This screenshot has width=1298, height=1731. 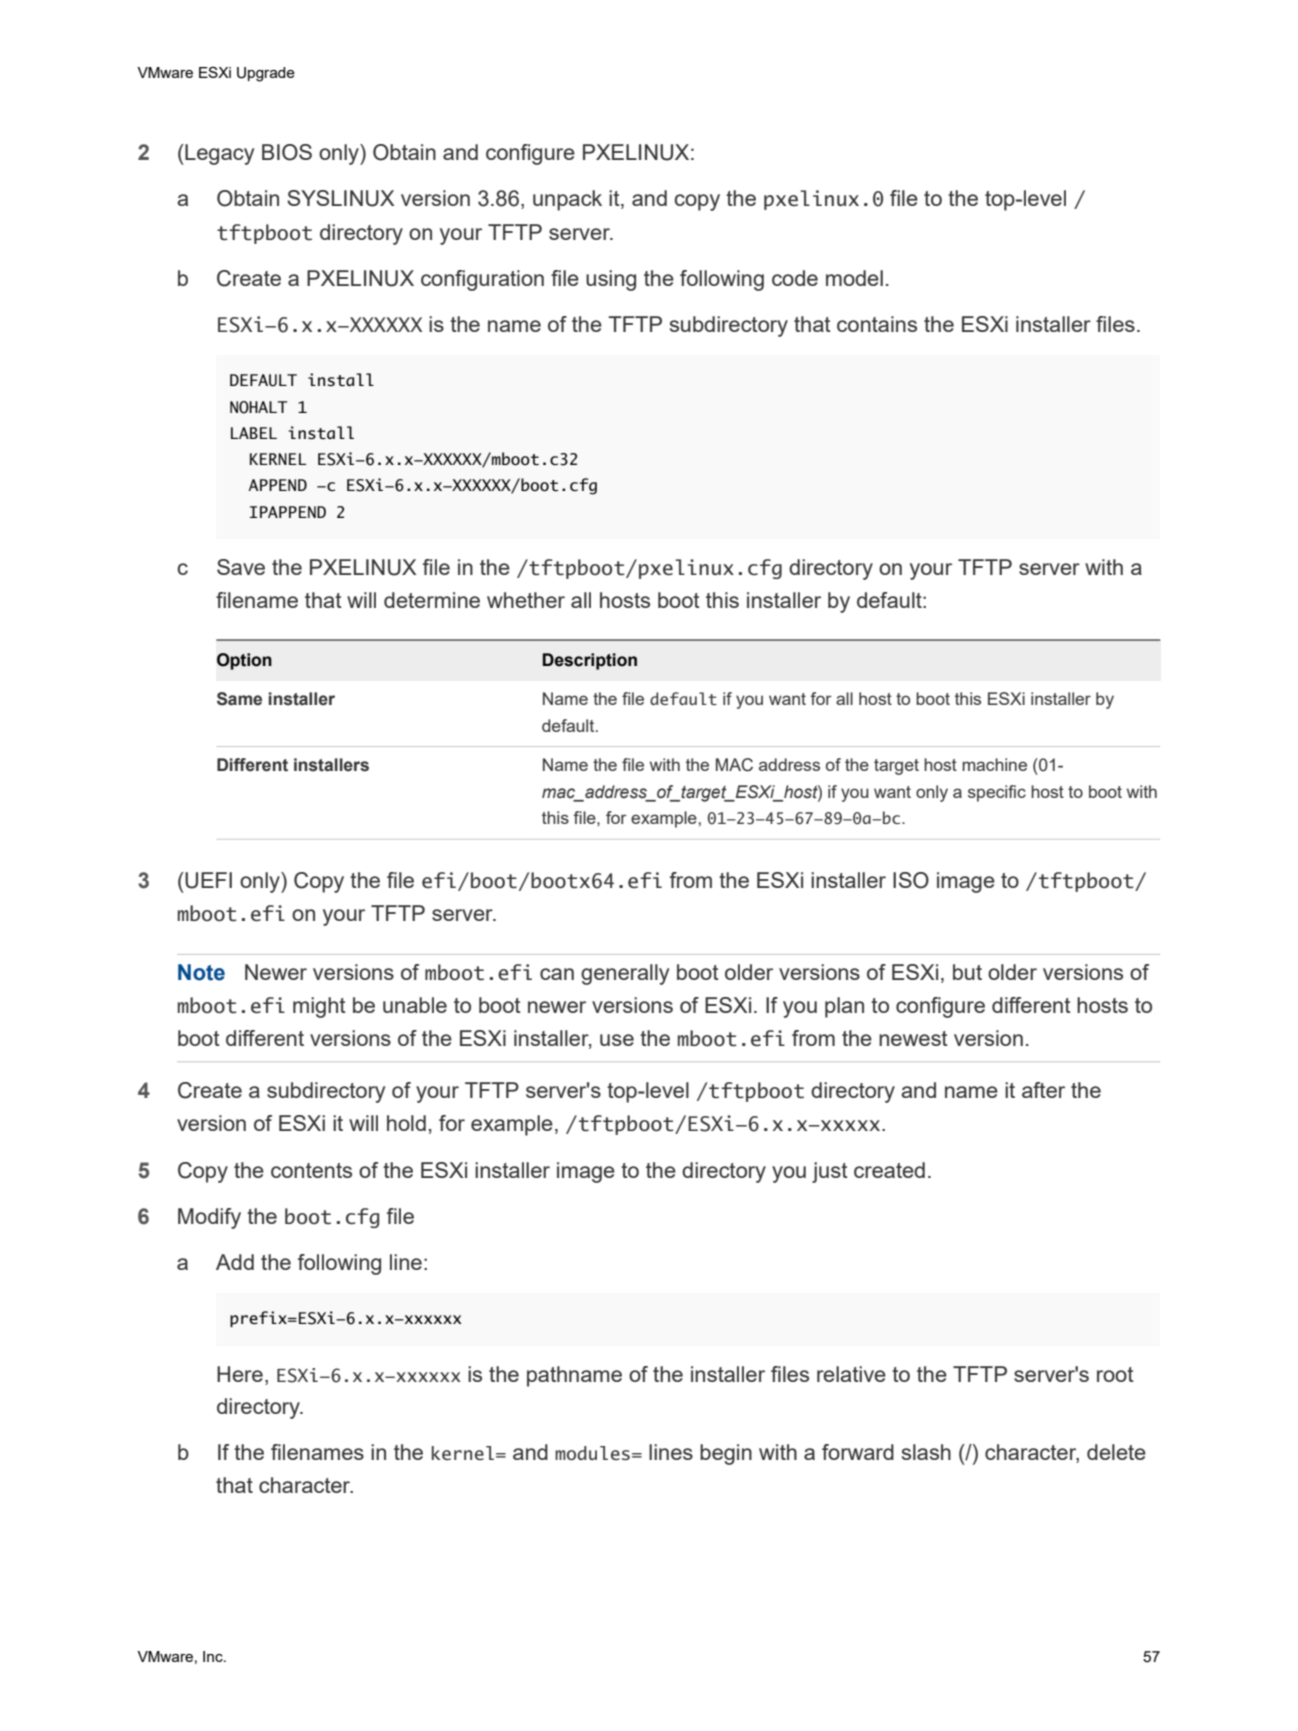 What do you see at coordinates (726, 1454) in the screenshot?
I see `begin` at bounding box center [726, 1454].
